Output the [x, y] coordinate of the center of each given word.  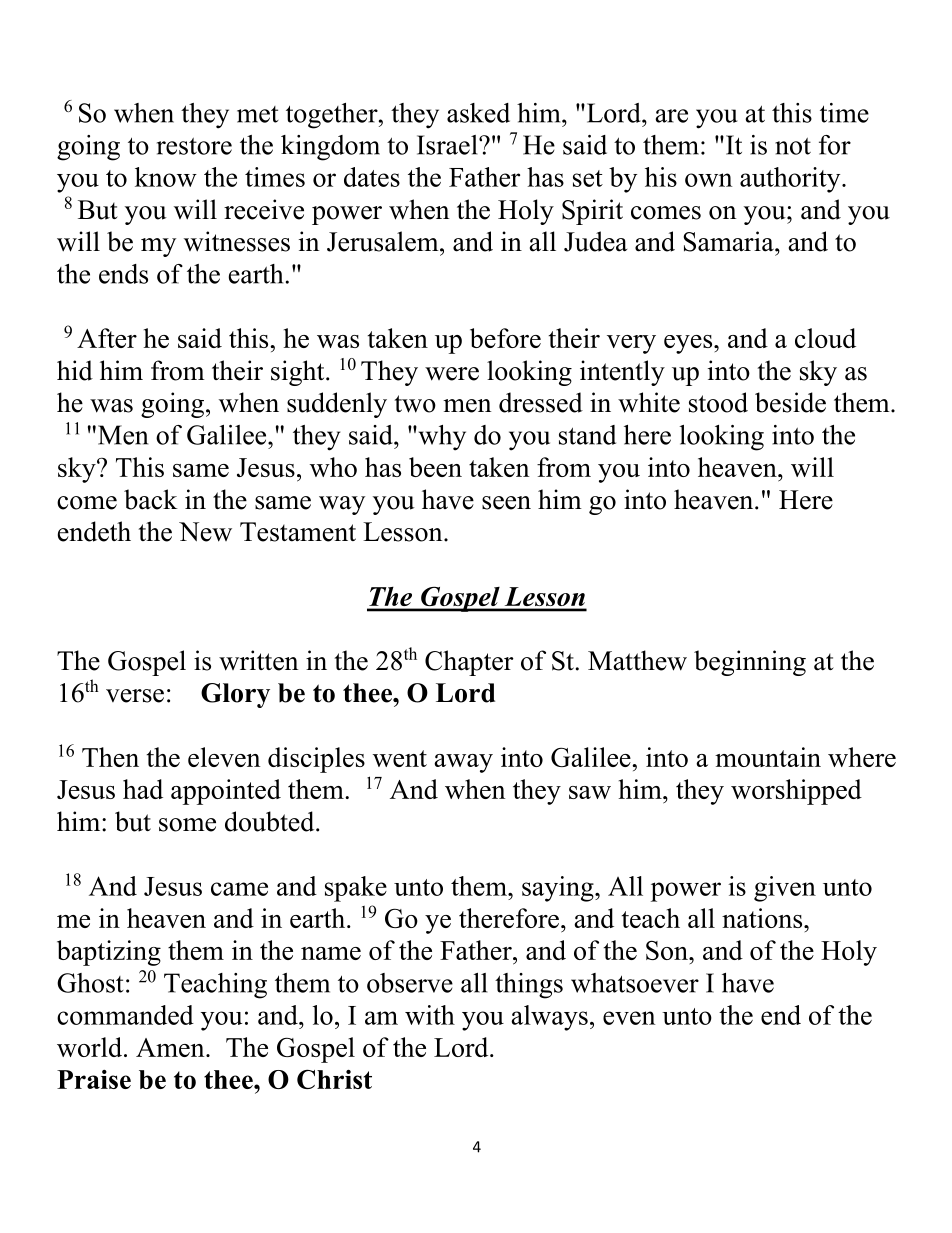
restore [194, 146]
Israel [448, 145]
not [793, 146]
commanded [125, 1015]
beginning [750, 663]
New [205, 532]
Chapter [469, 663]
